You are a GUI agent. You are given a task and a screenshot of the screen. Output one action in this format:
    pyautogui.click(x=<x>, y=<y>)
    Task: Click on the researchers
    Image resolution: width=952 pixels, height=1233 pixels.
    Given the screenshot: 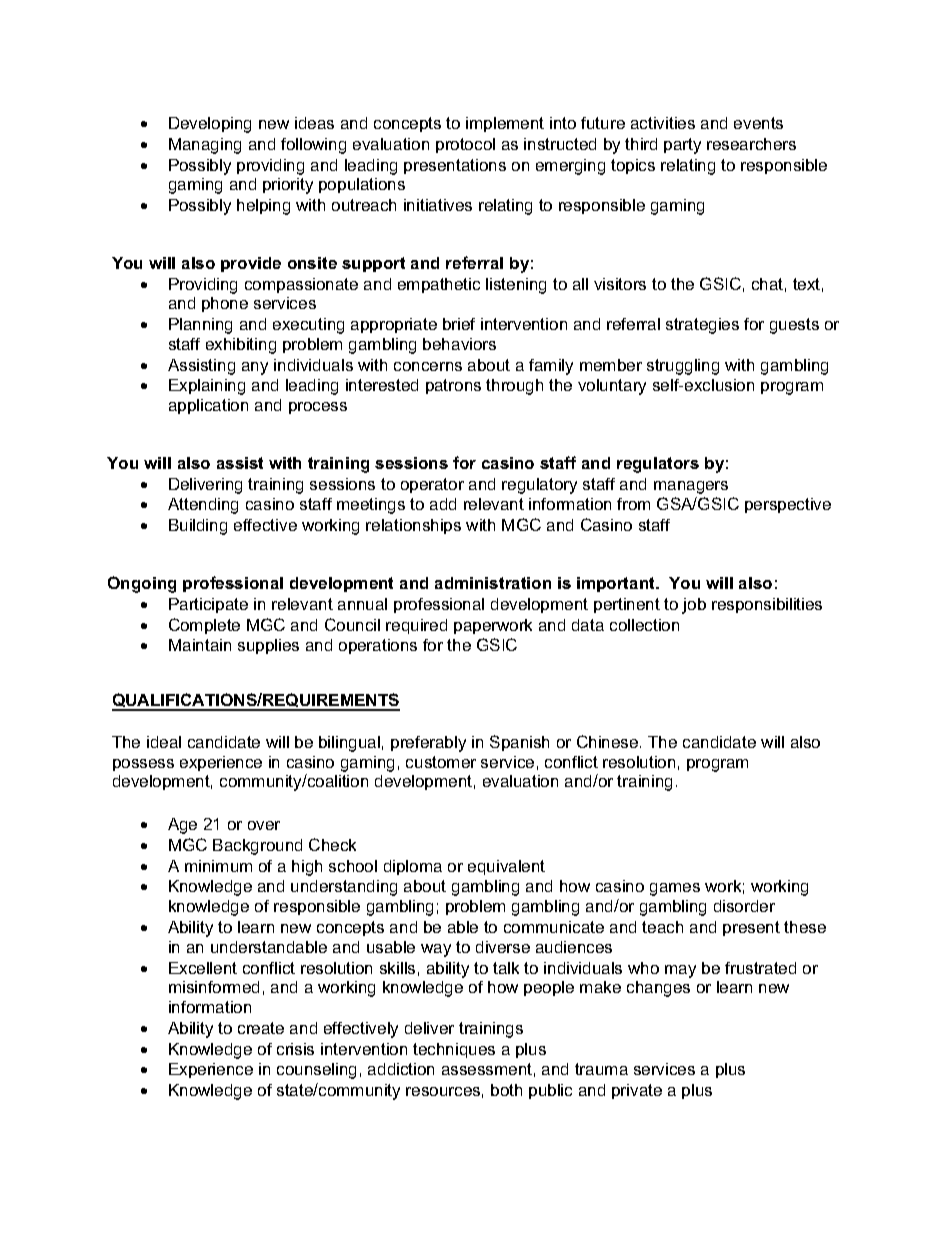 What is the action you would take?
    pyautogui.click(x=751, y=144)
